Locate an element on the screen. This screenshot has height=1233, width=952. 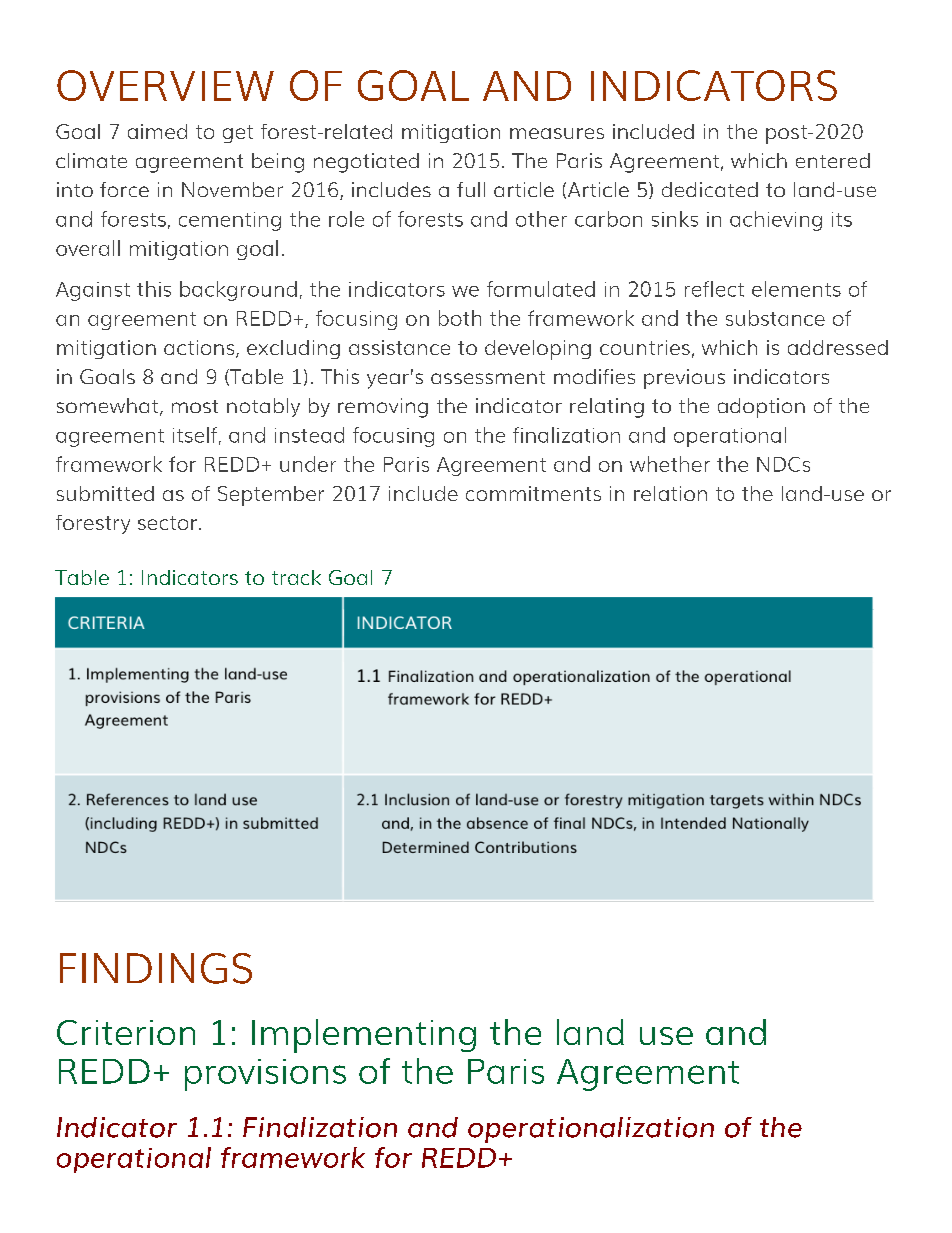
commitments is located at coordinates (533, 493).
